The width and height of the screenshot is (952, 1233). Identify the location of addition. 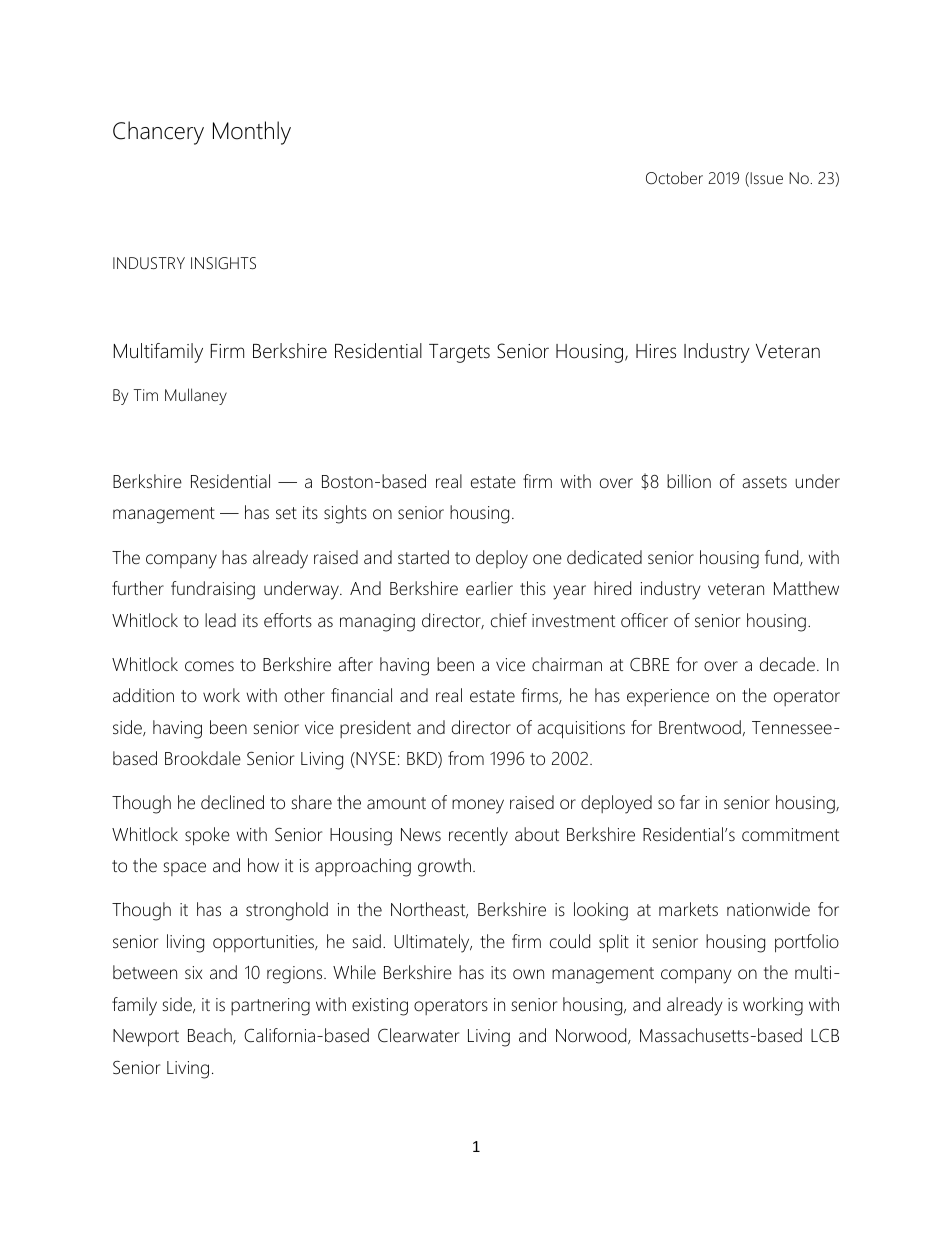
(143, 695).
